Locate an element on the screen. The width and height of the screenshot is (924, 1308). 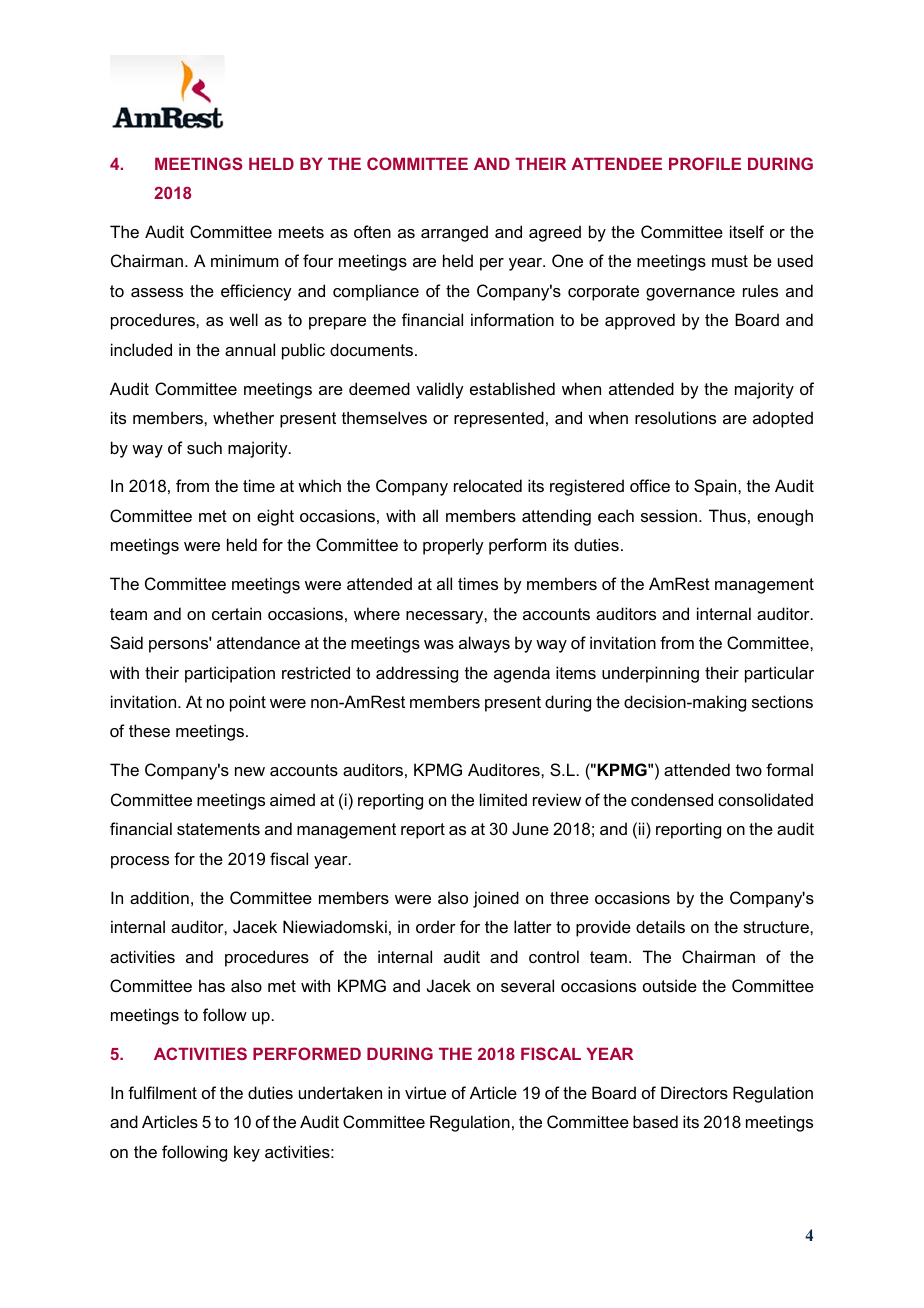
particular is located at coordinates (779, 674).
